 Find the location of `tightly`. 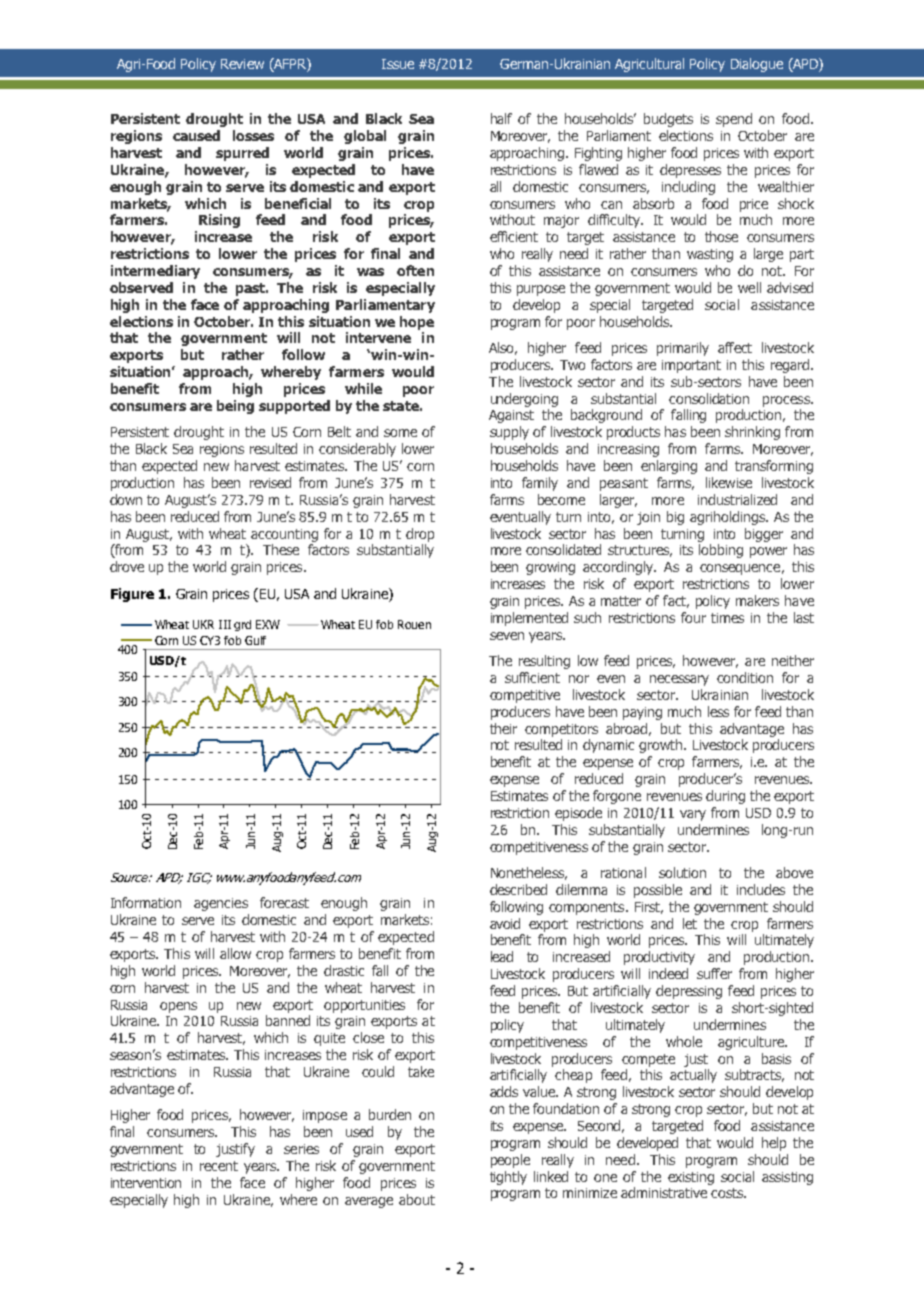

tightly is located at coordinates (508, 1178).
